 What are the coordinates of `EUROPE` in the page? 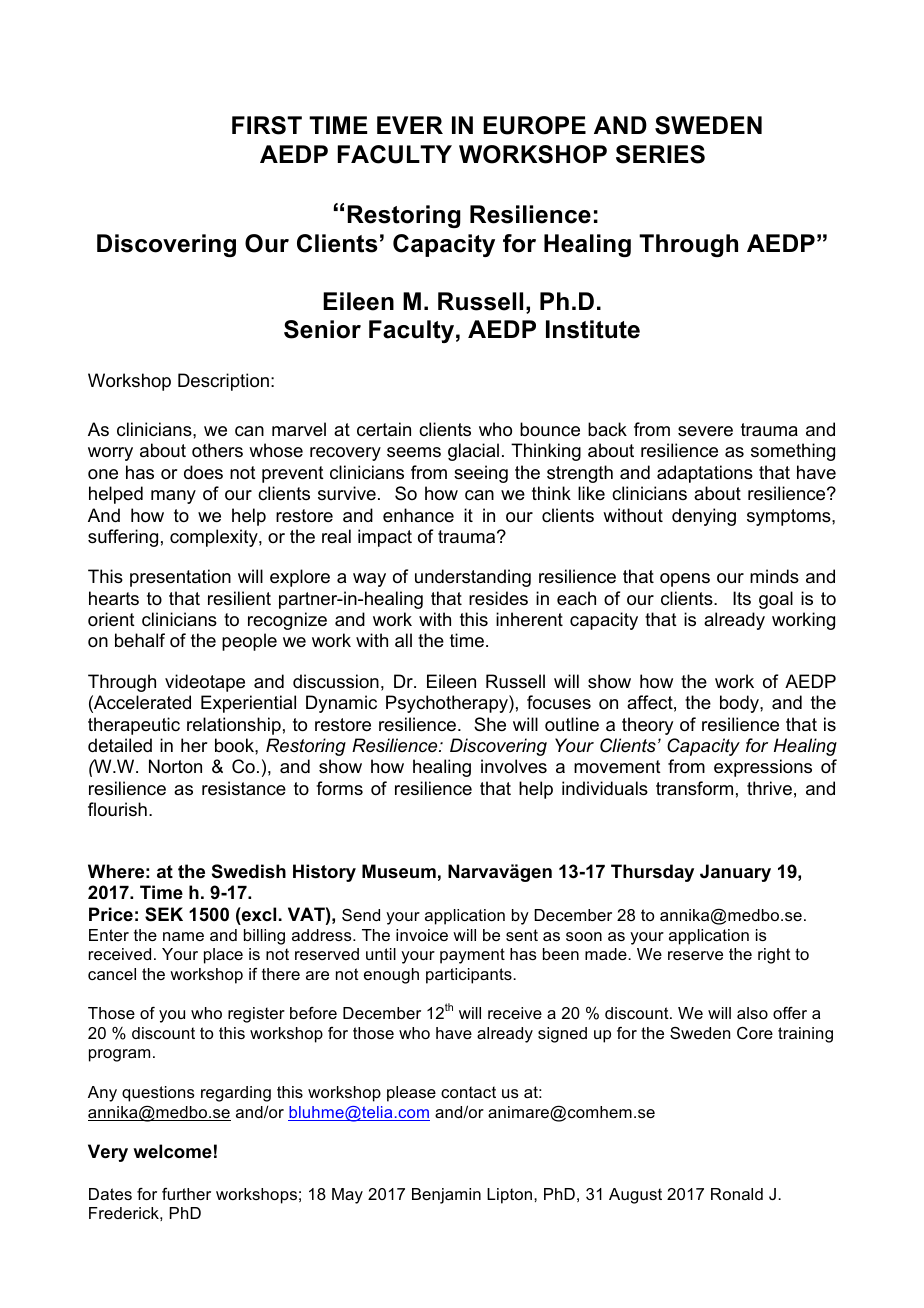 It's located at (534, 125).
